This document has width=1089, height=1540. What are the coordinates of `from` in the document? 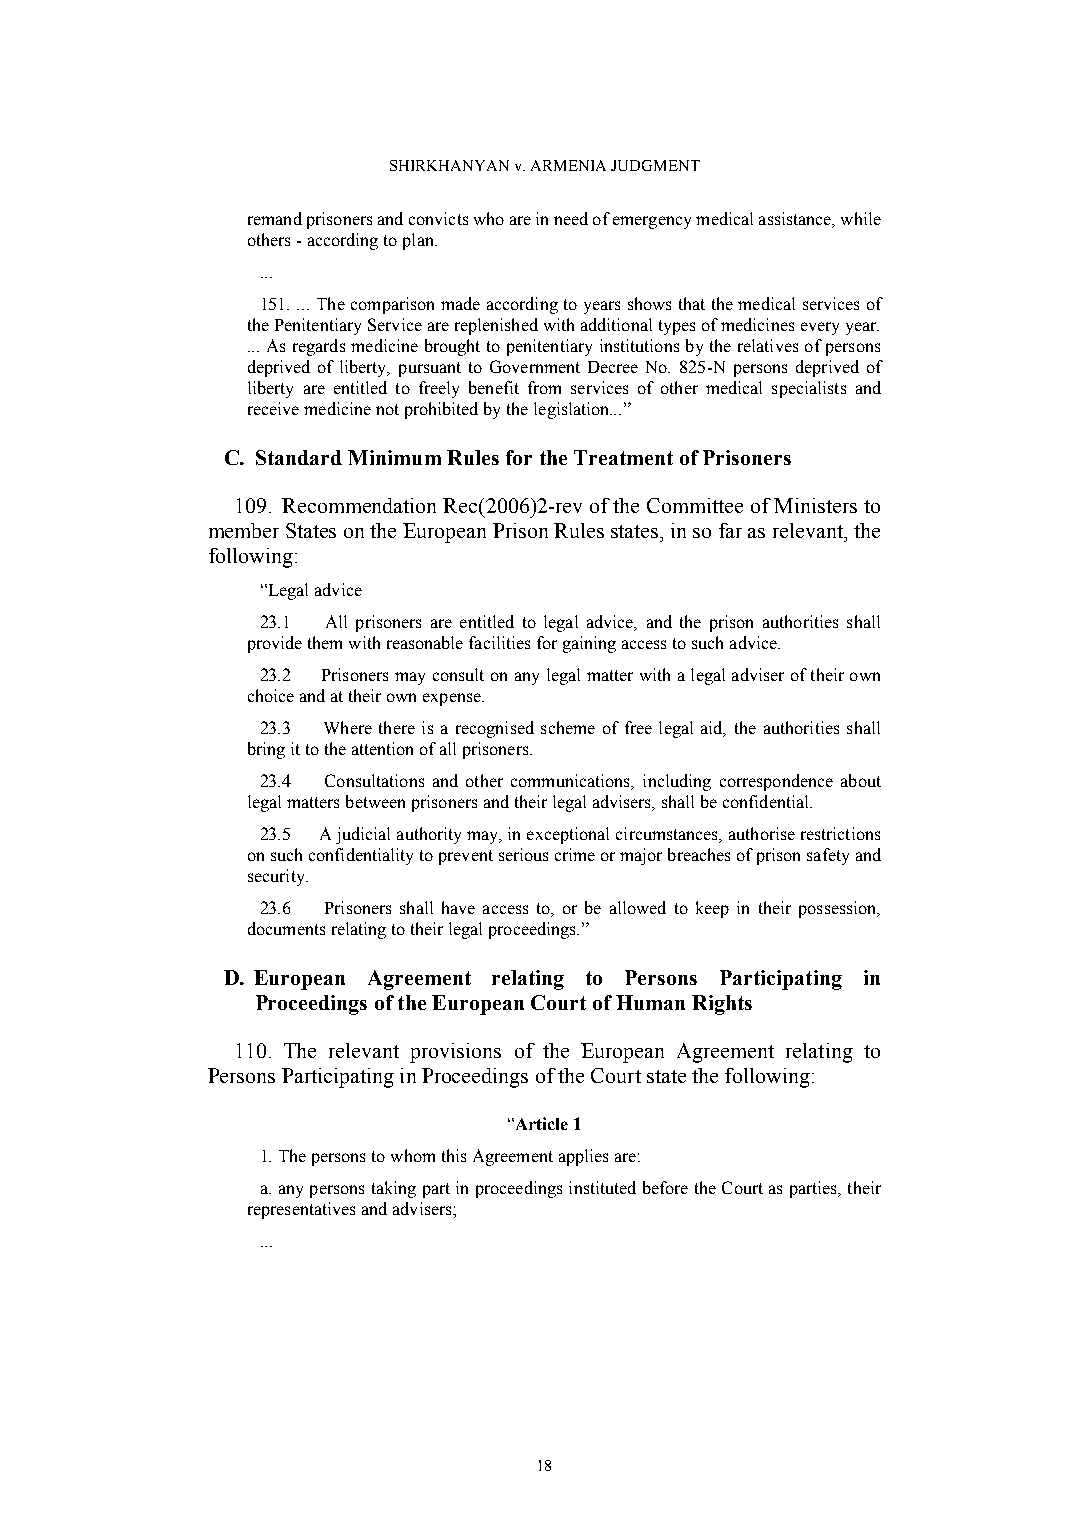 It's located at (544, 387).
